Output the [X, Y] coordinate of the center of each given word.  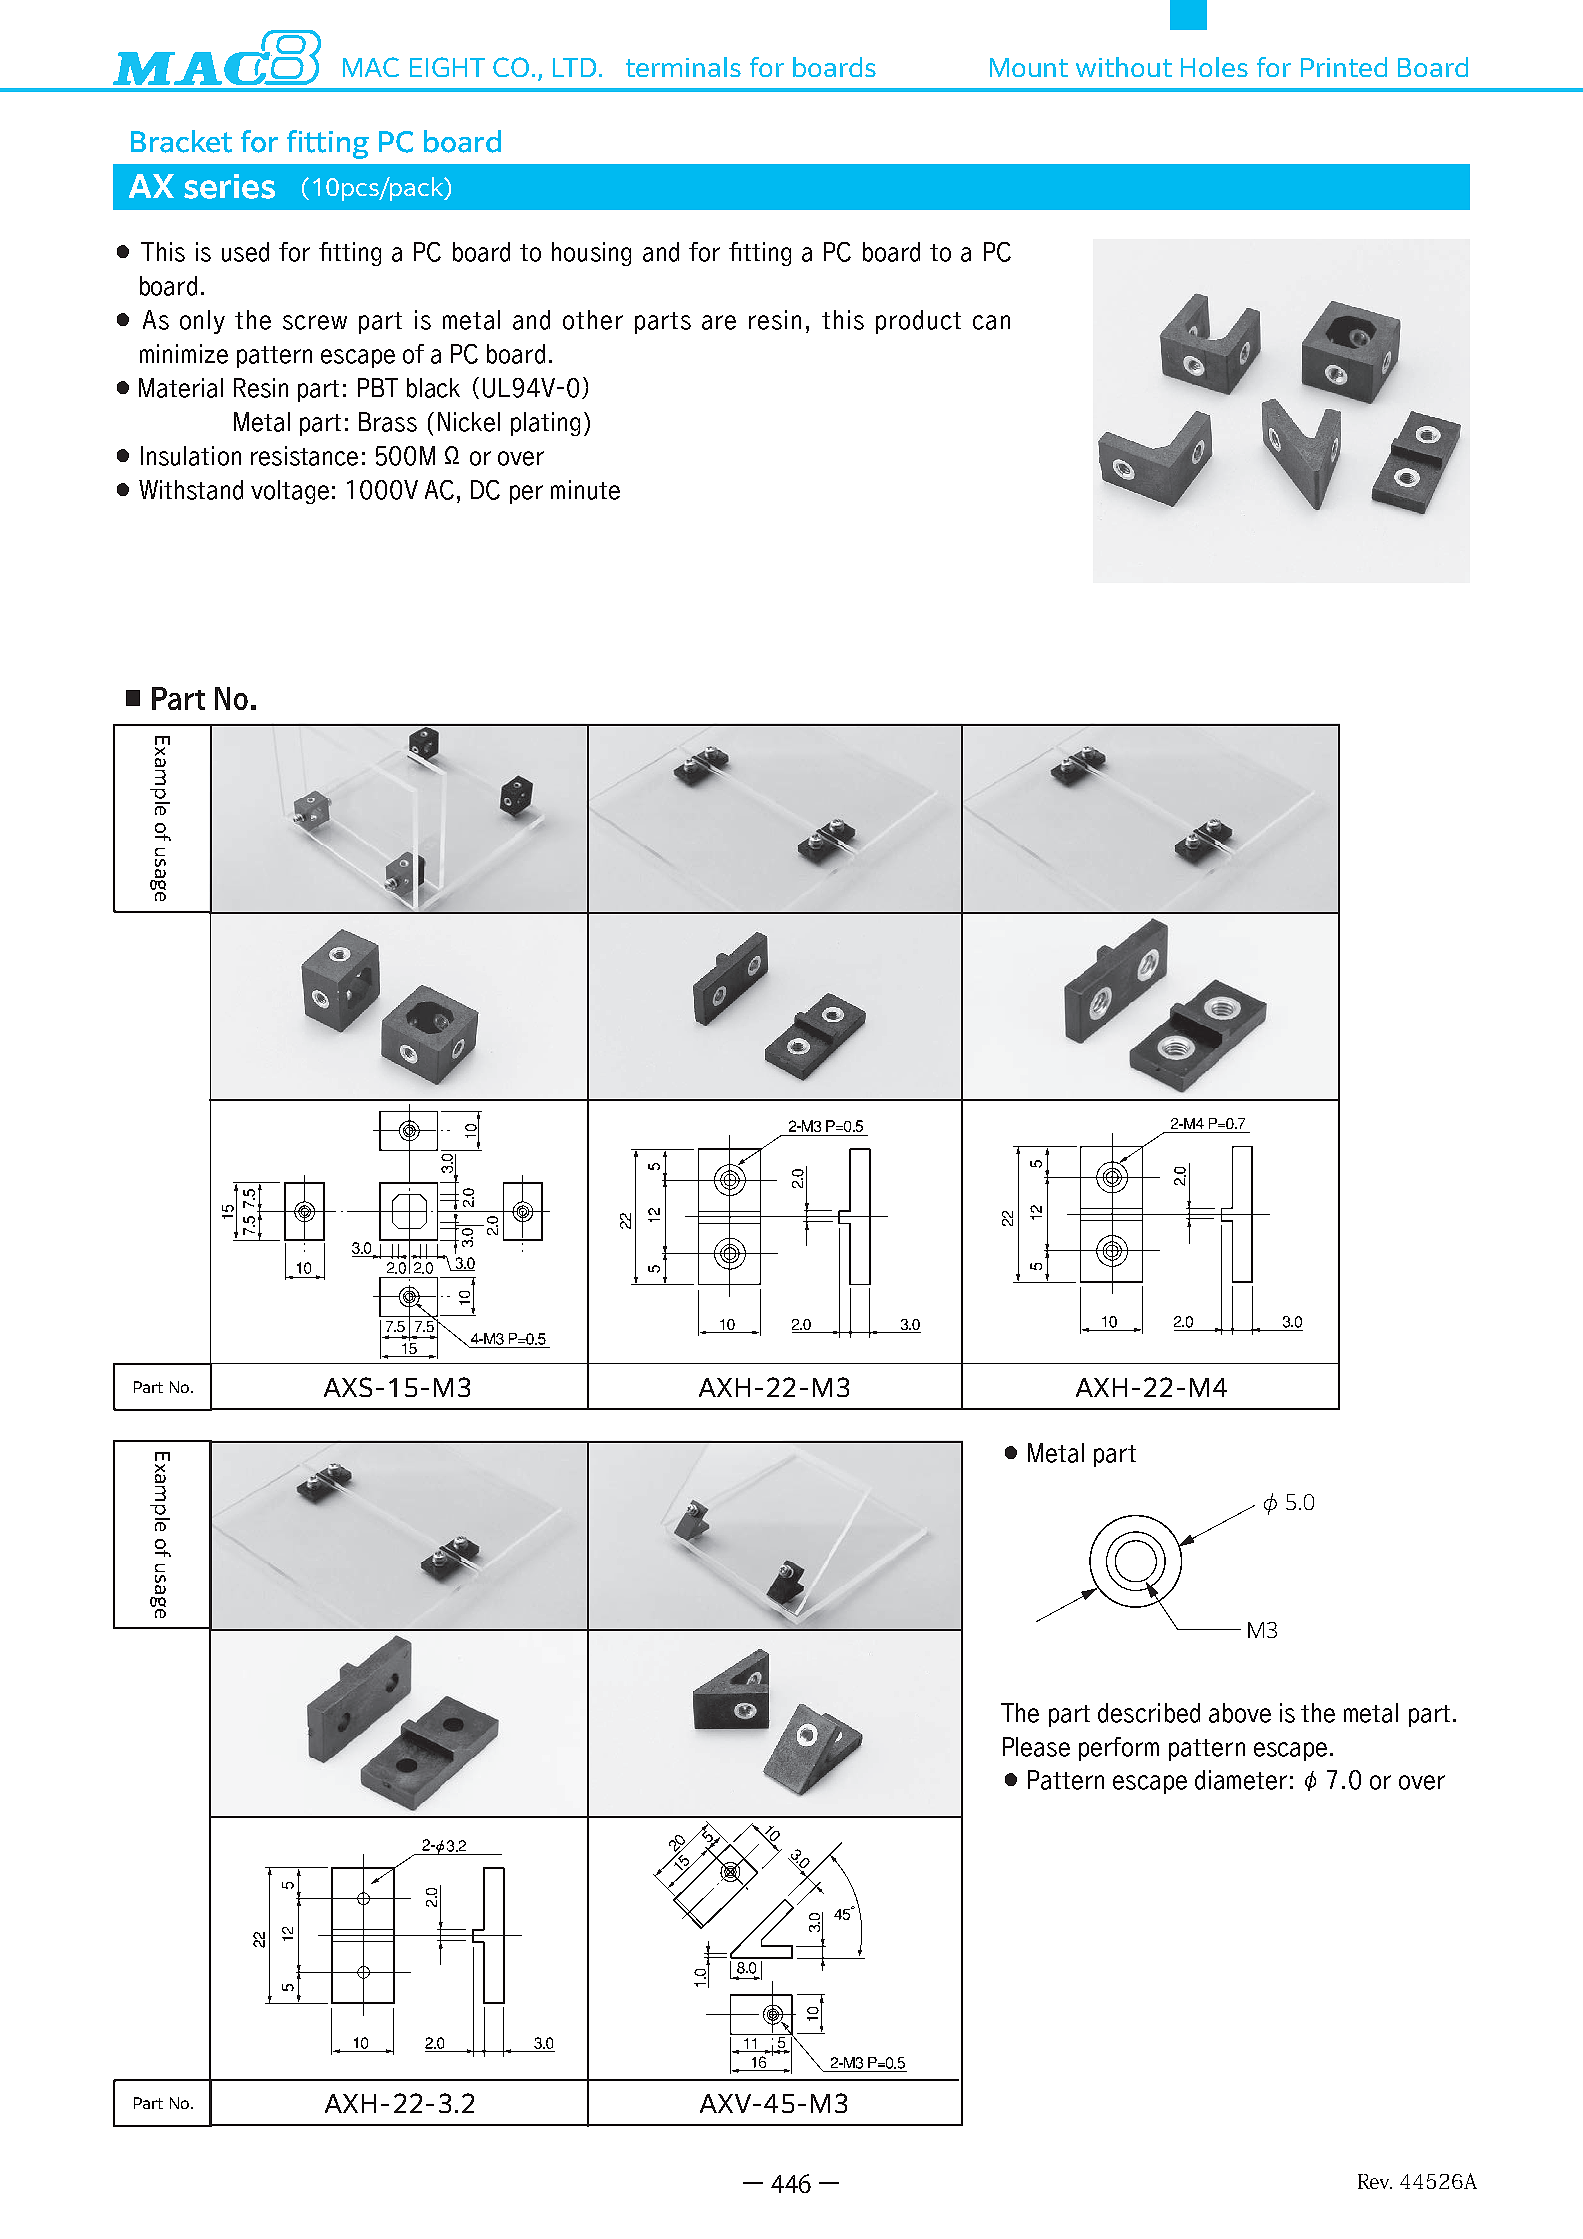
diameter [1241, 1780]
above [1240, 1713]
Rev [1375, 2181]
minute [585, 490]
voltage [290, 492]
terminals [683, 67]
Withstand [191, 490]
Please [1036, 1747]
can [991, 322]
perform [1119, 1749]
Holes [1214, 67]
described [1149, 1713]
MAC [371, 67]
